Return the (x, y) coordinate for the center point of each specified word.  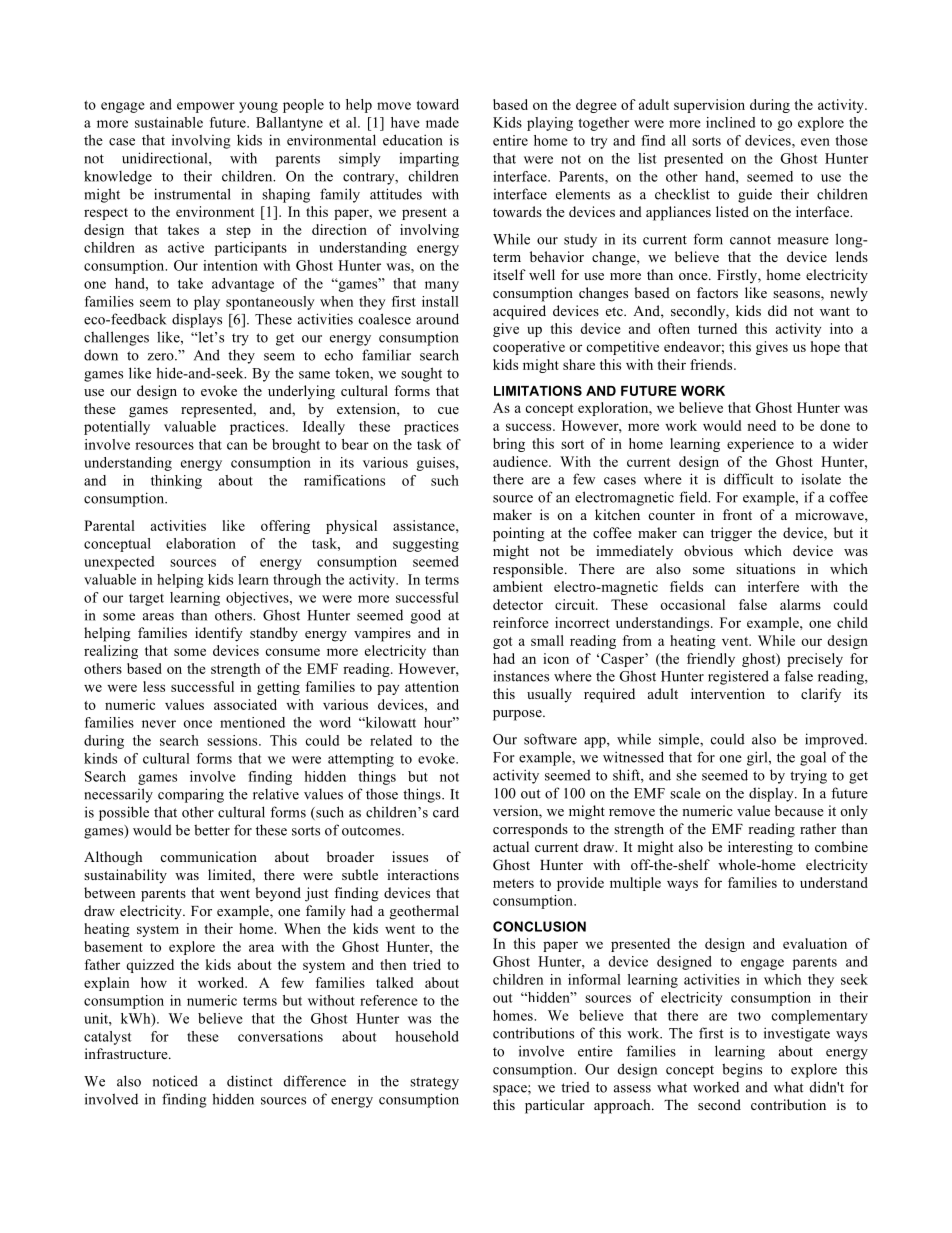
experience (760, 445)
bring (509, 445)
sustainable (169, 122)
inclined (731, 122)
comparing (191, 795)
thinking (176, 482)
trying (808, 776)
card (446, 812)
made (442, 122)
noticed (175, 1081)
